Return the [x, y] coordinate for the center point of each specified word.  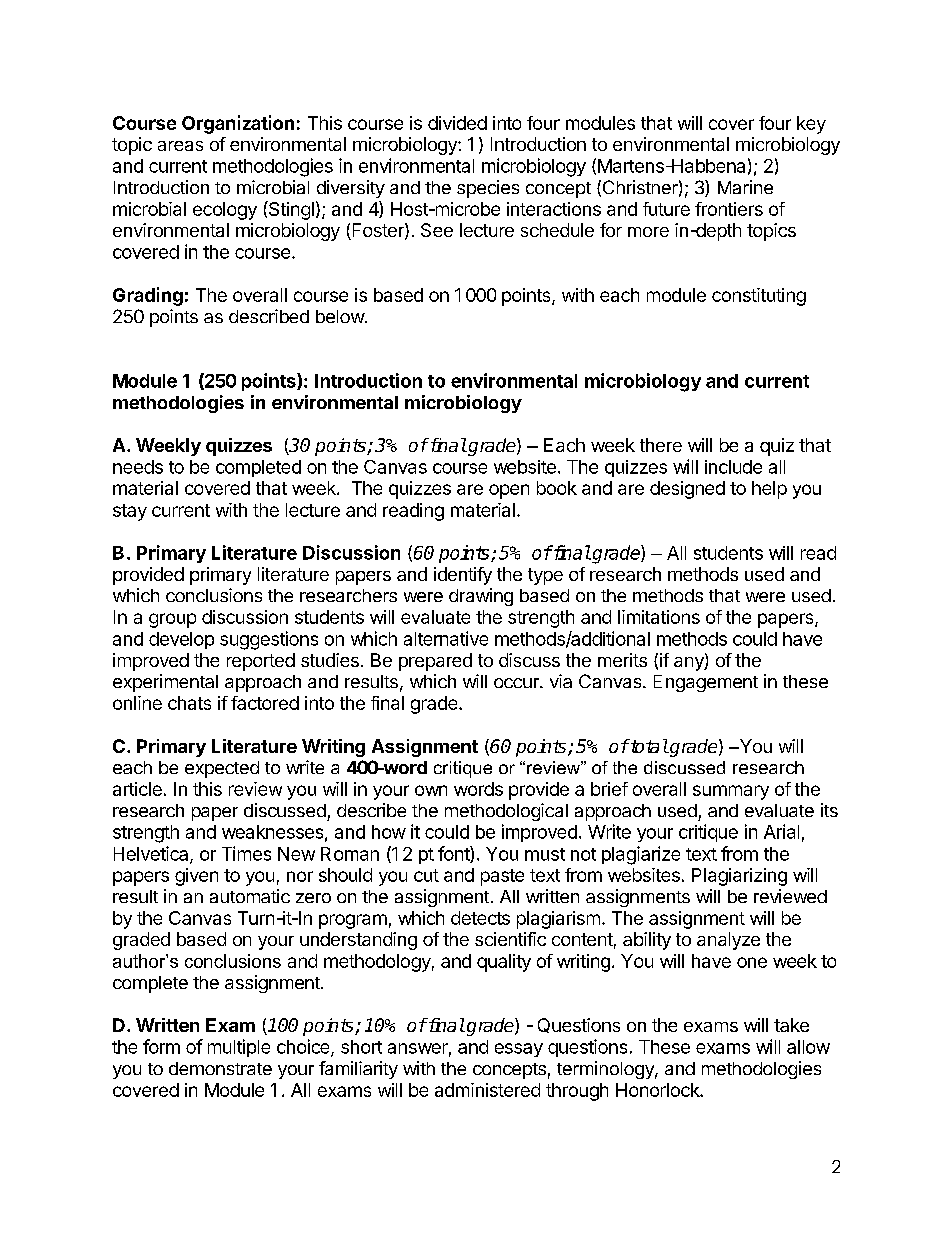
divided [457, 123]
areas [180, 146]
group [172, 620]
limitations [659, 617]
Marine [745, 187]
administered [487, 1090]
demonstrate [220, 1068]
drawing [481, 597]
